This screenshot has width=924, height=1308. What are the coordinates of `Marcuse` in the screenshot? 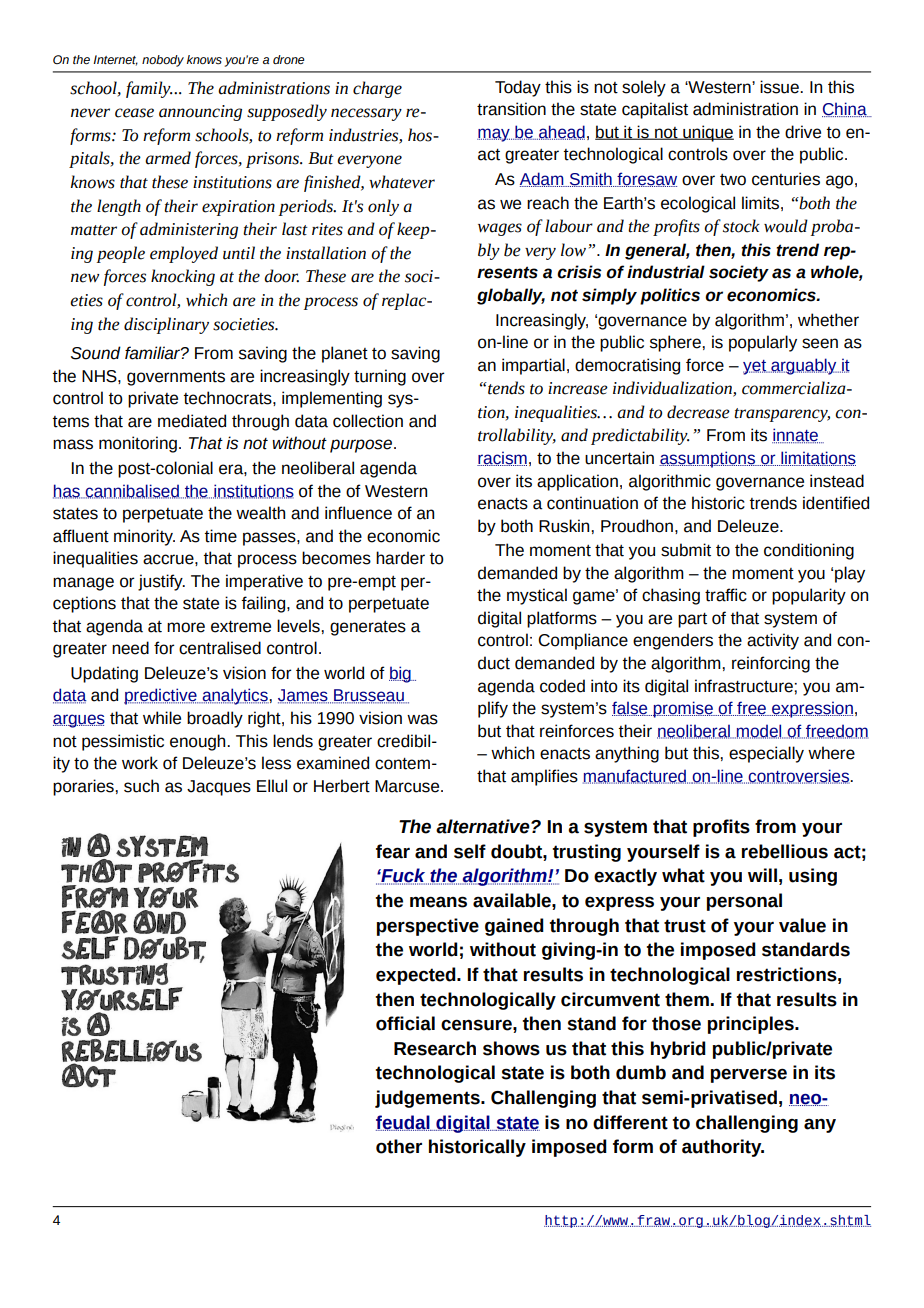 It's located at (408, 786).
